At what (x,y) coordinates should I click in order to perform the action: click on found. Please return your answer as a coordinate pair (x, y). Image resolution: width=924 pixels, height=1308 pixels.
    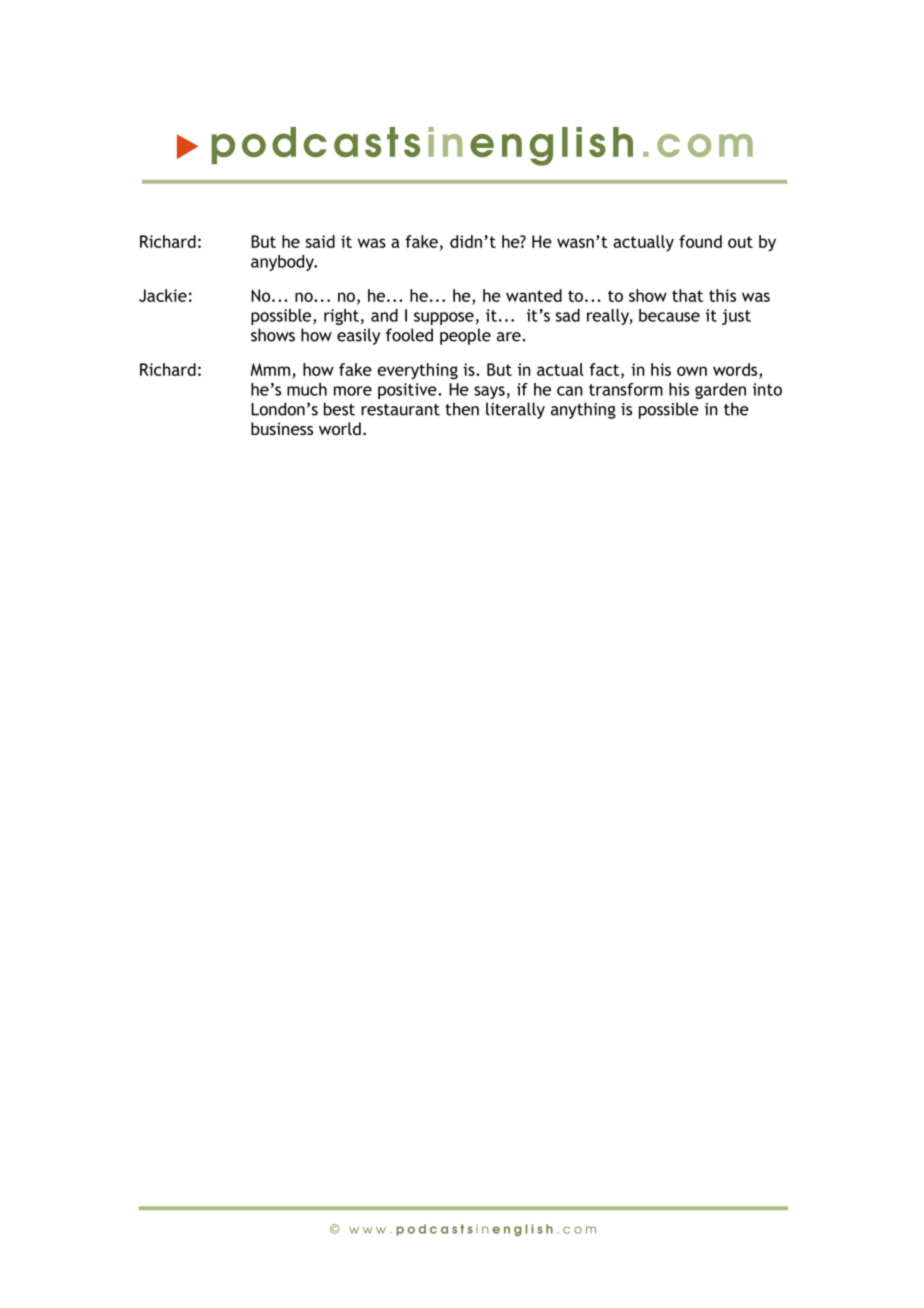
    Looking at the image, I should click on (700, 241).
